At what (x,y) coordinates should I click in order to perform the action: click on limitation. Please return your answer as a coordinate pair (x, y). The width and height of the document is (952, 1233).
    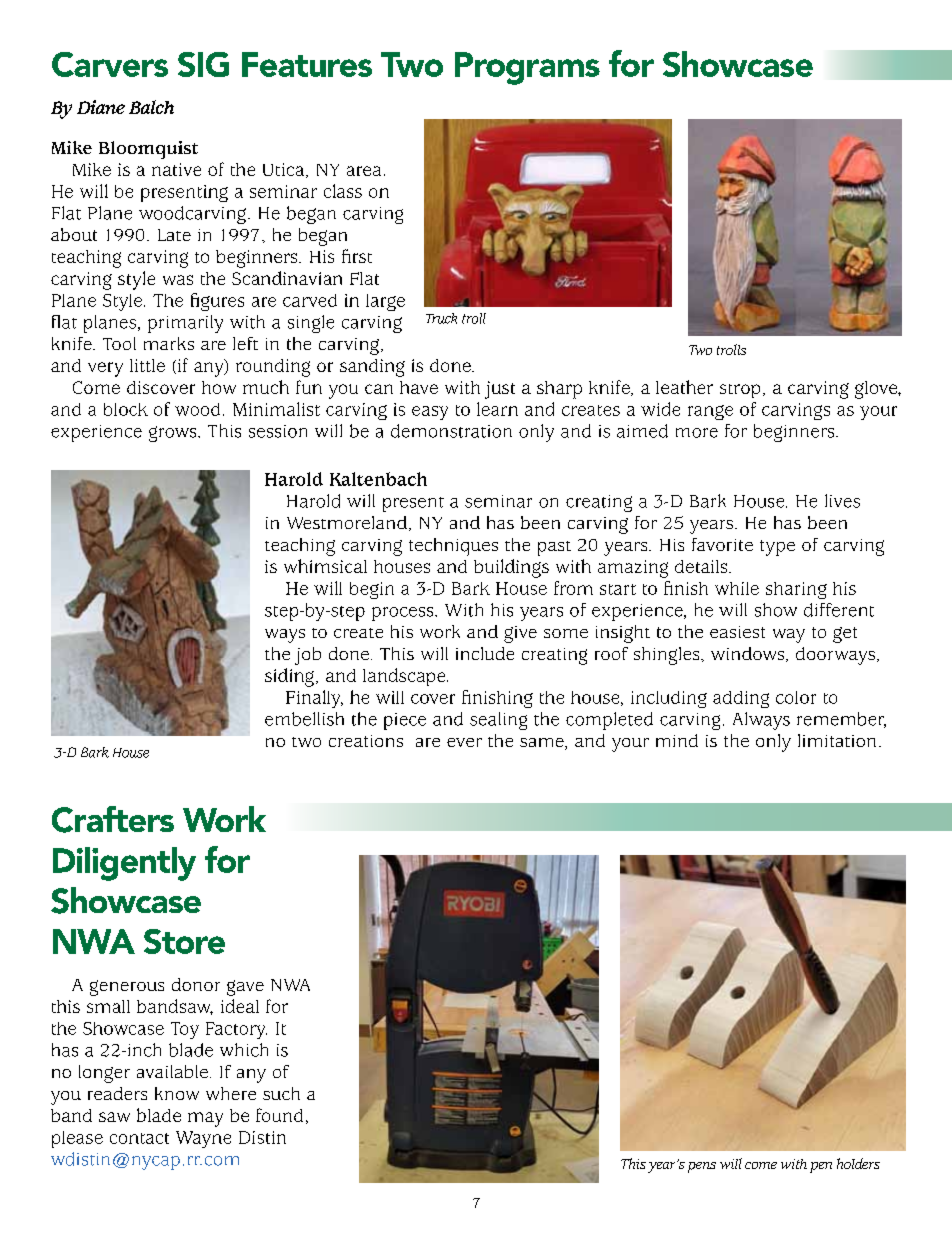
    Looking at the image, I should click on (837, 740).
